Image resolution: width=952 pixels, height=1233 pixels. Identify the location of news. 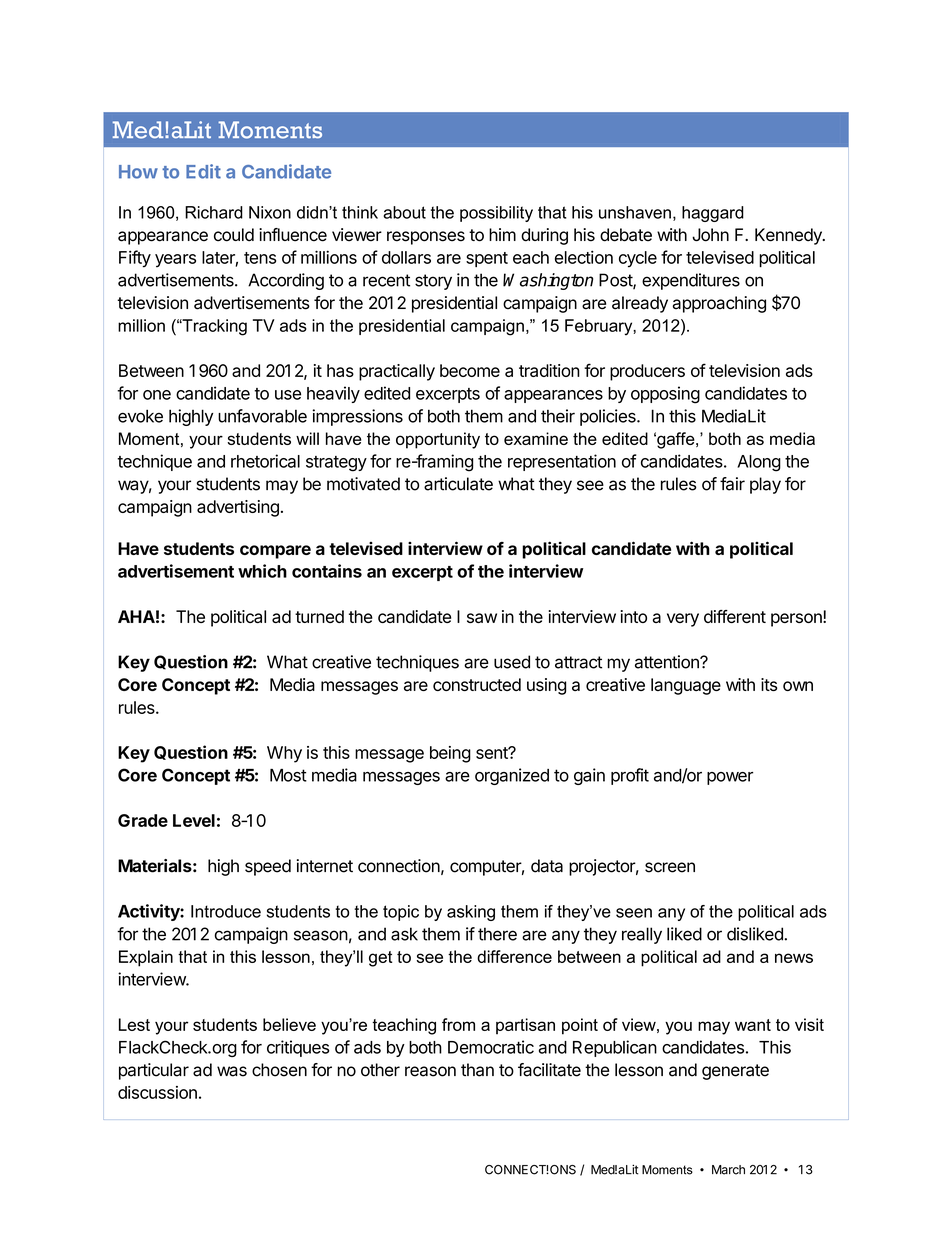
(794, 958).
